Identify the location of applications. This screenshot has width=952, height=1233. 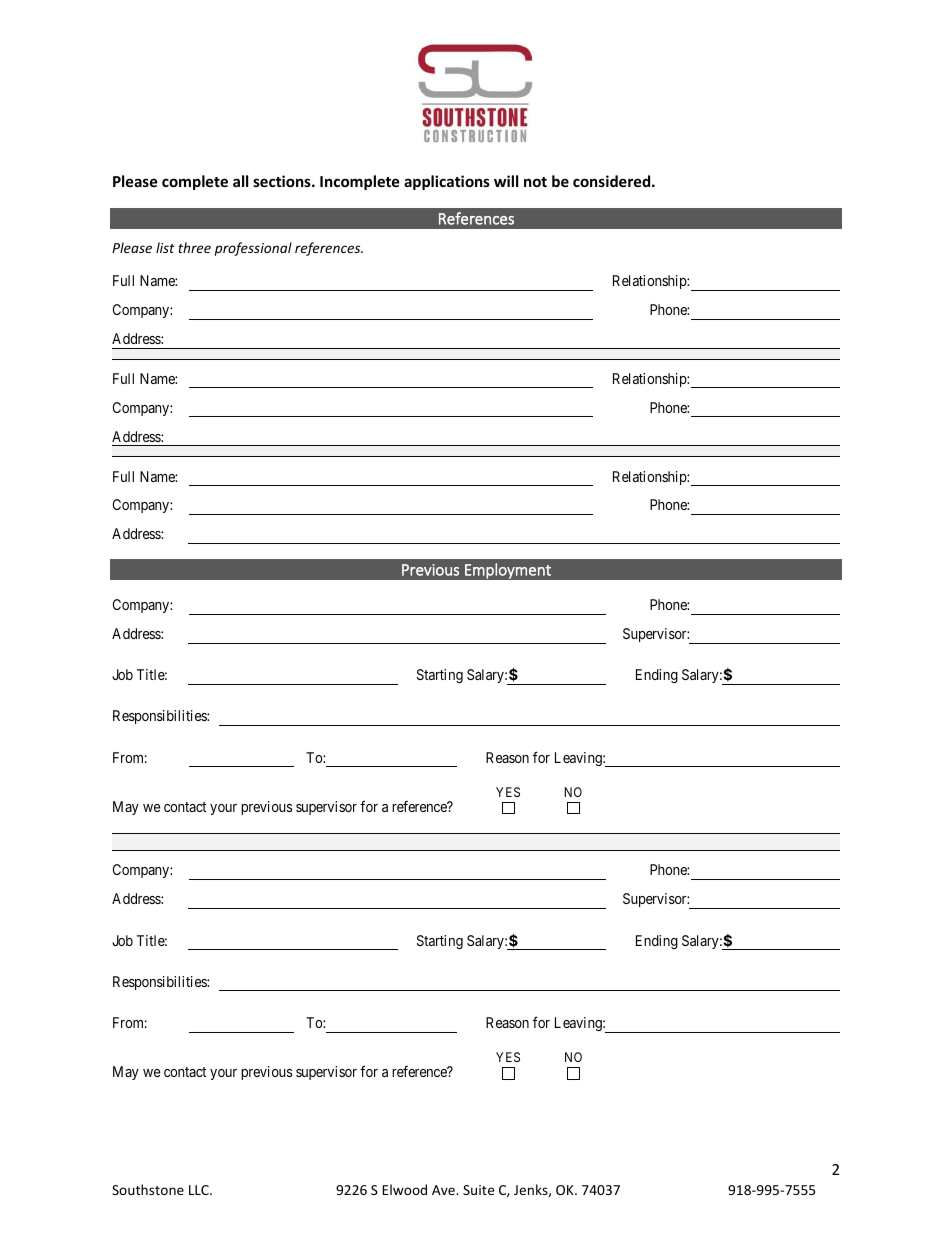
(447, 182).
